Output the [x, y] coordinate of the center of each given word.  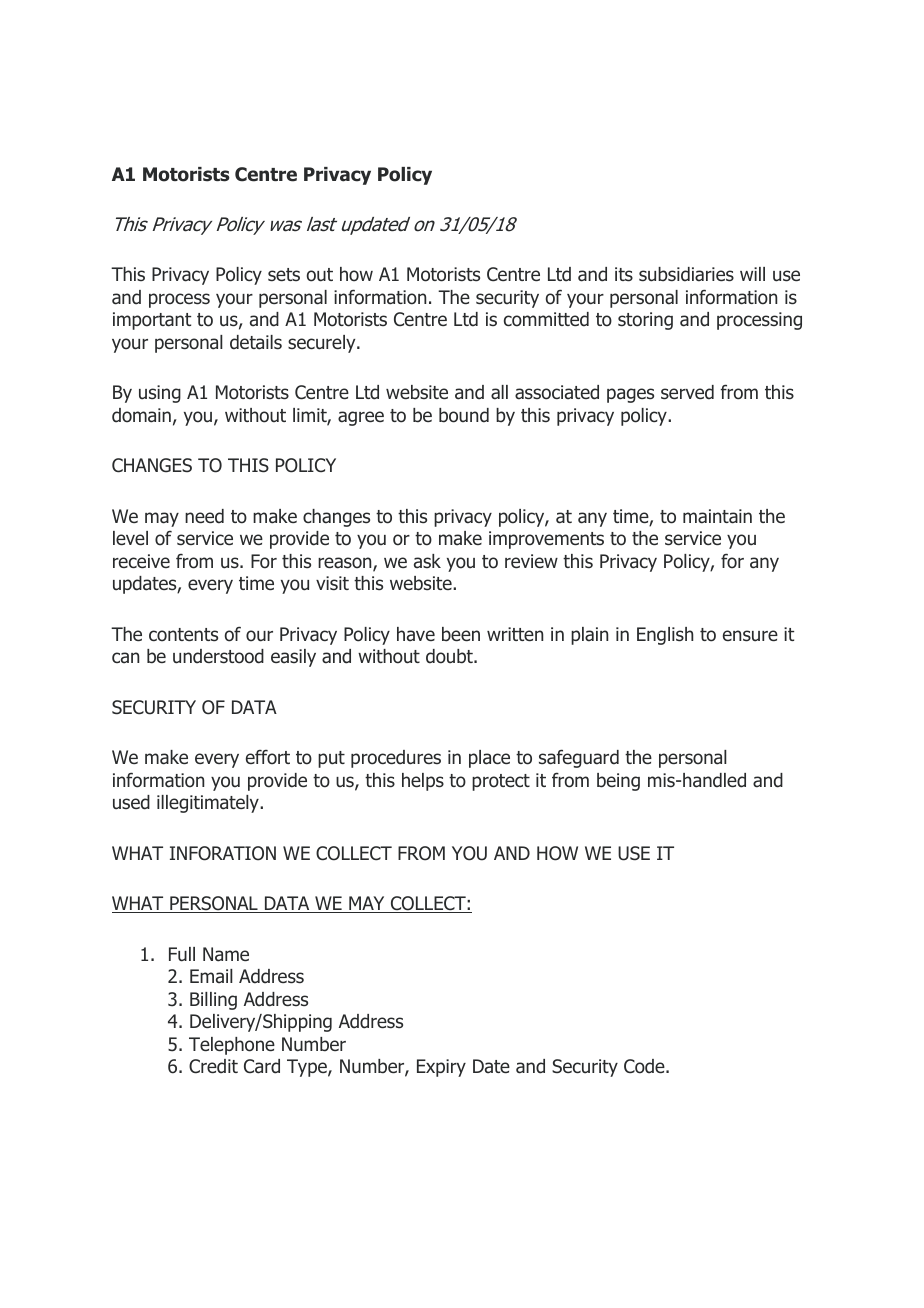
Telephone [232, 1046]
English [665, 636]
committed [546, 319]
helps [423, 782]
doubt [450, 656]
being [618, 782]
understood [218, 656]
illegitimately [209, 804]
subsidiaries [686, 274]
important [152, 321]
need [204, 516]
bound [464, 415]
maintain [717, 516]
